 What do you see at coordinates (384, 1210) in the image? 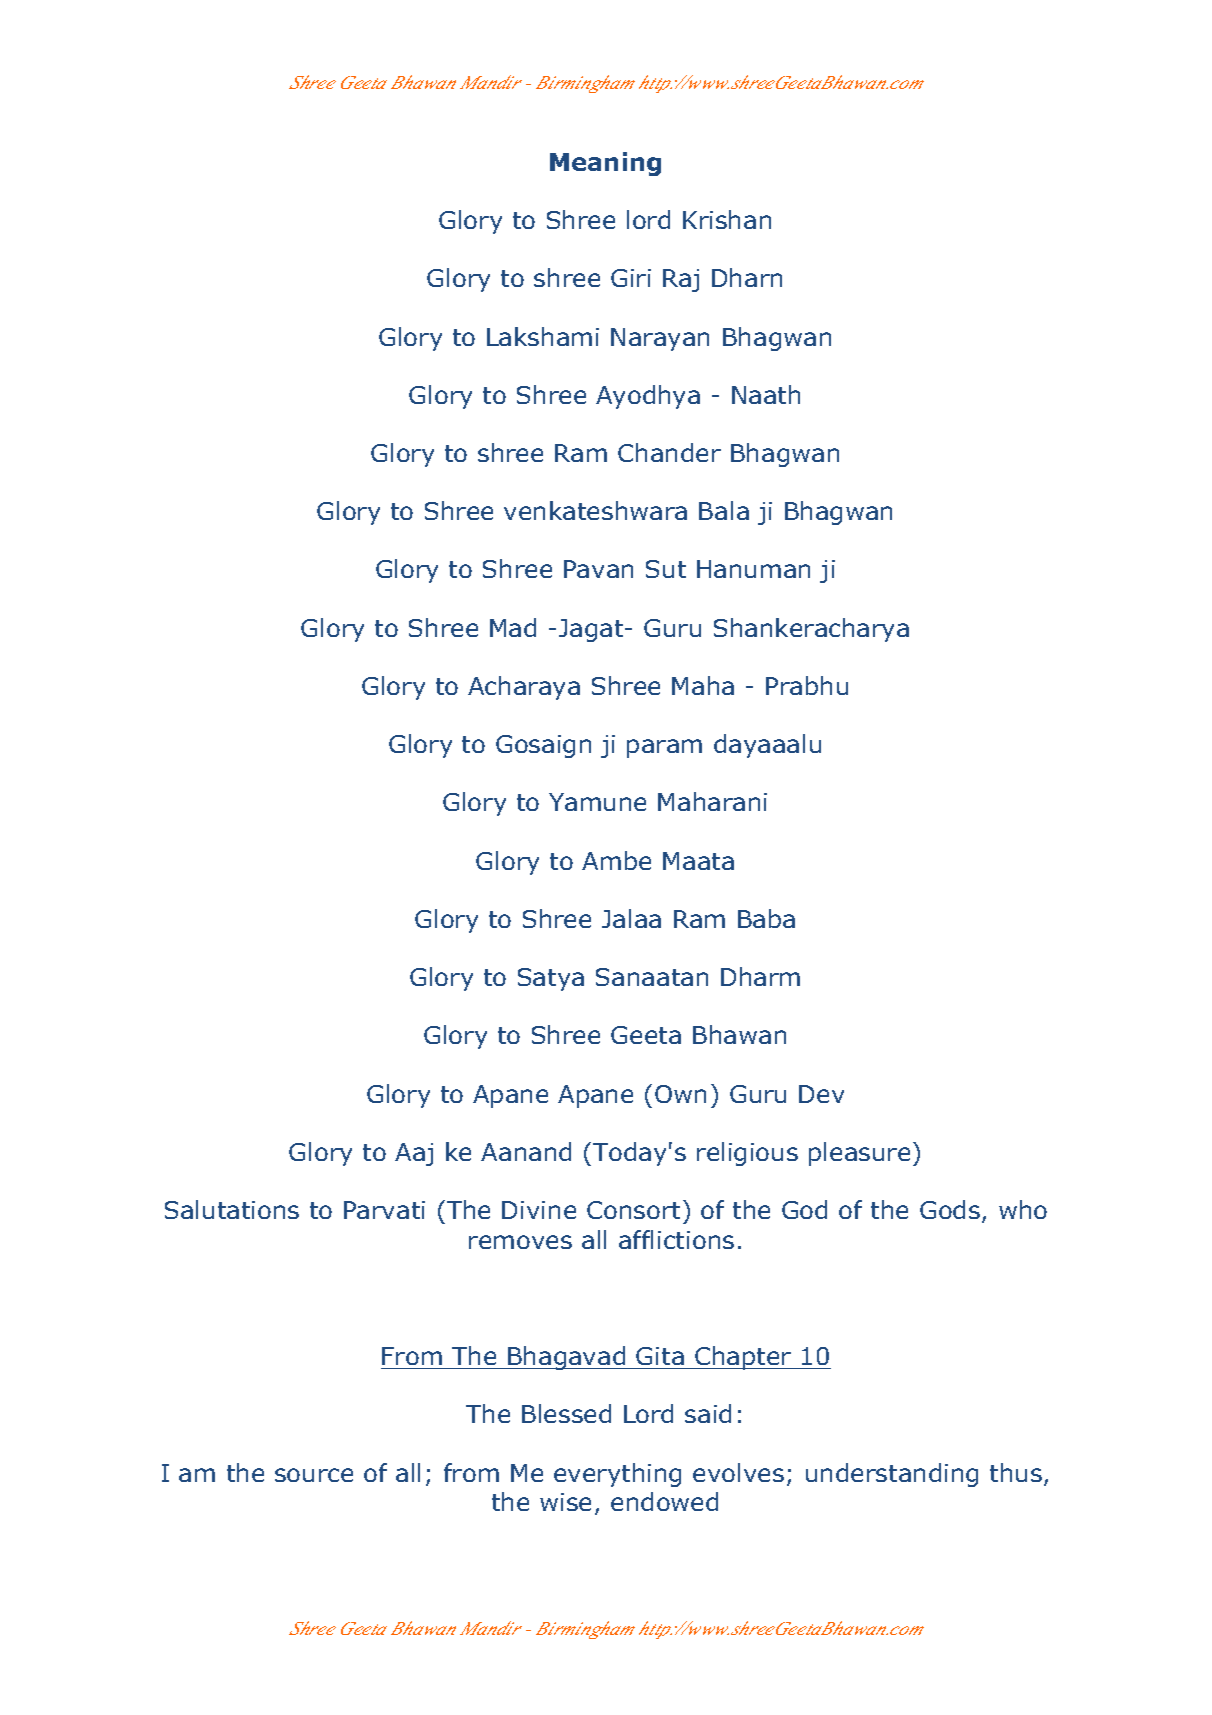
I see `Parvati` at bounding box center [384, 1210].
